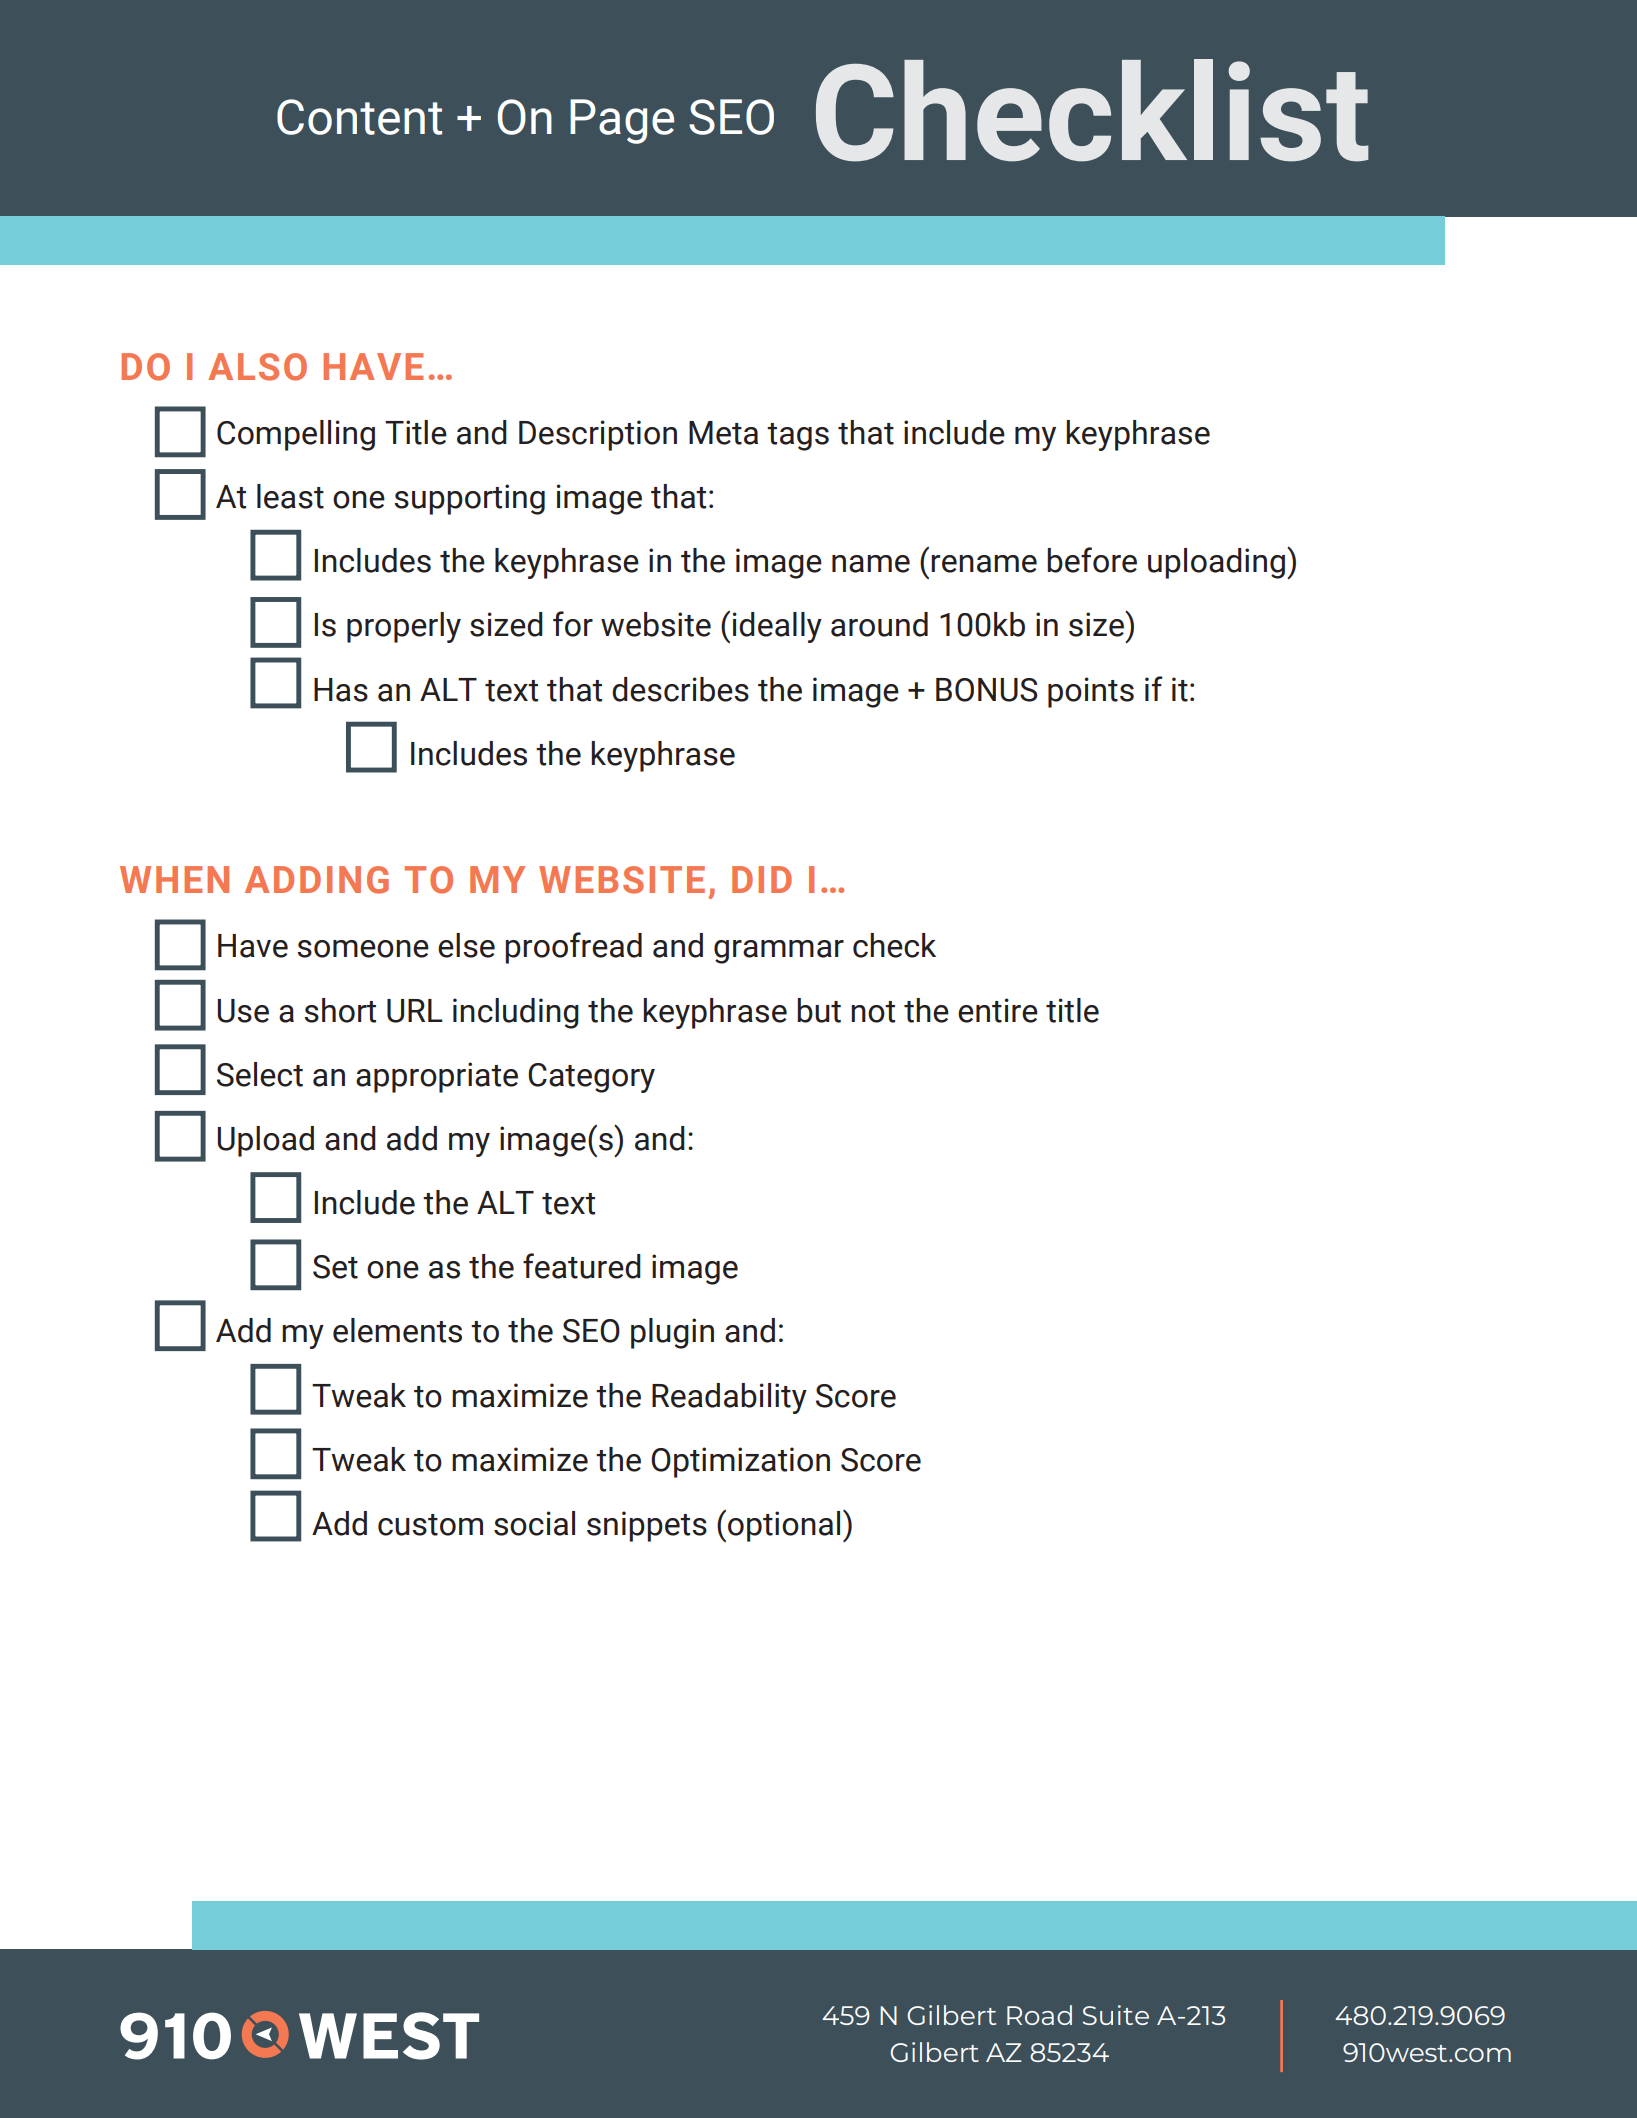 The width and height of the image is (1637, 2118). Describe the element at coordinates (430, 1525) in the image. I see `custom` at that location.
